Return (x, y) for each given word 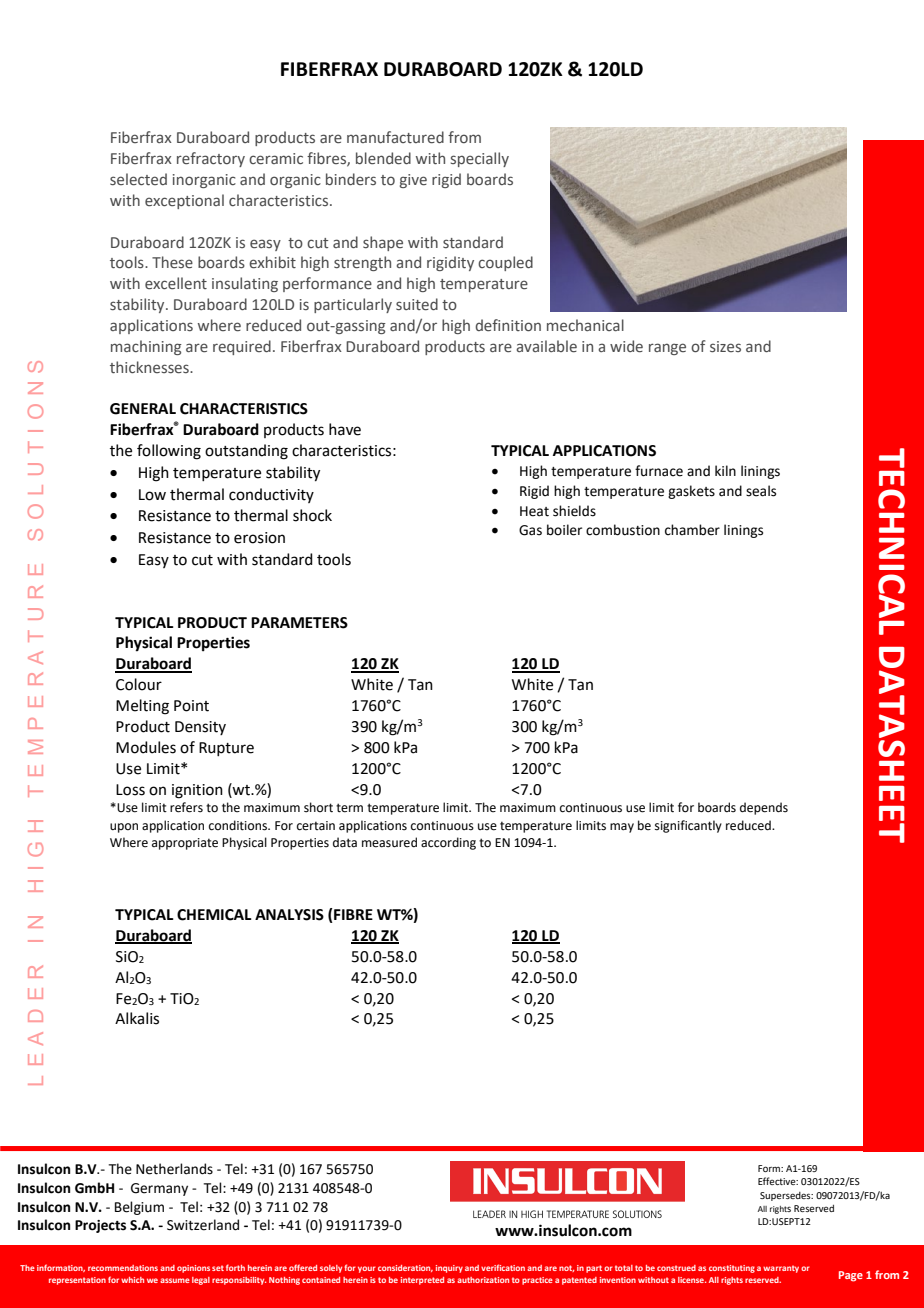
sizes (725, 346)
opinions (193, 1269)
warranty (781, 1269)
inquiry (449, 1269)
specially (480, 159)
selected (138, 179)
